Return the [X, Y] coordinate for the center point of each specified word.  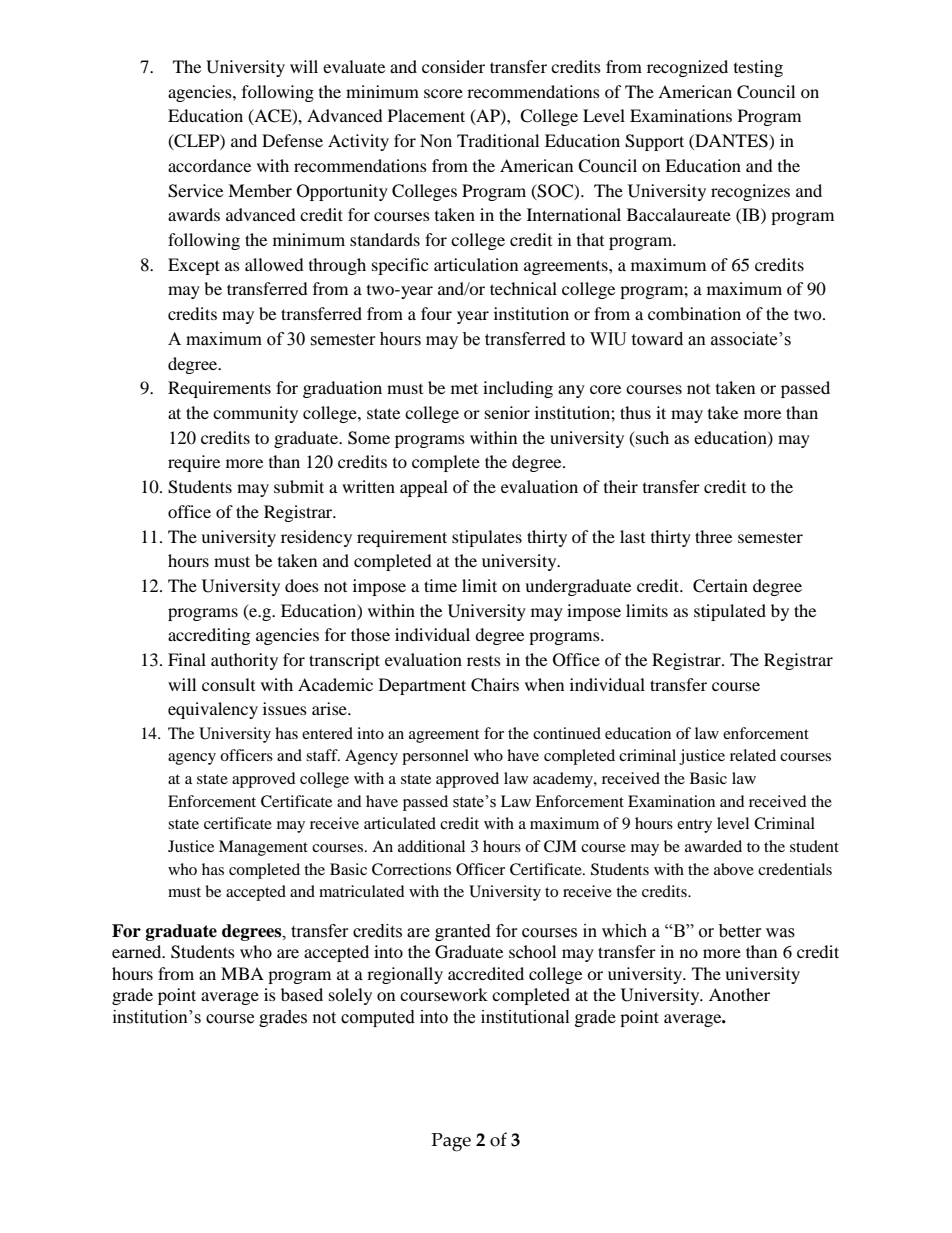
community [255, 414]
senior [507, 412]
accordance [209, 165]
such [651, 437]
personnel [435, 757]
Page [451, 1142]
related [753, 755]
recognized [687, 68]
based [302, 994]
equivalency [213, 710]
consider [453, 66]
